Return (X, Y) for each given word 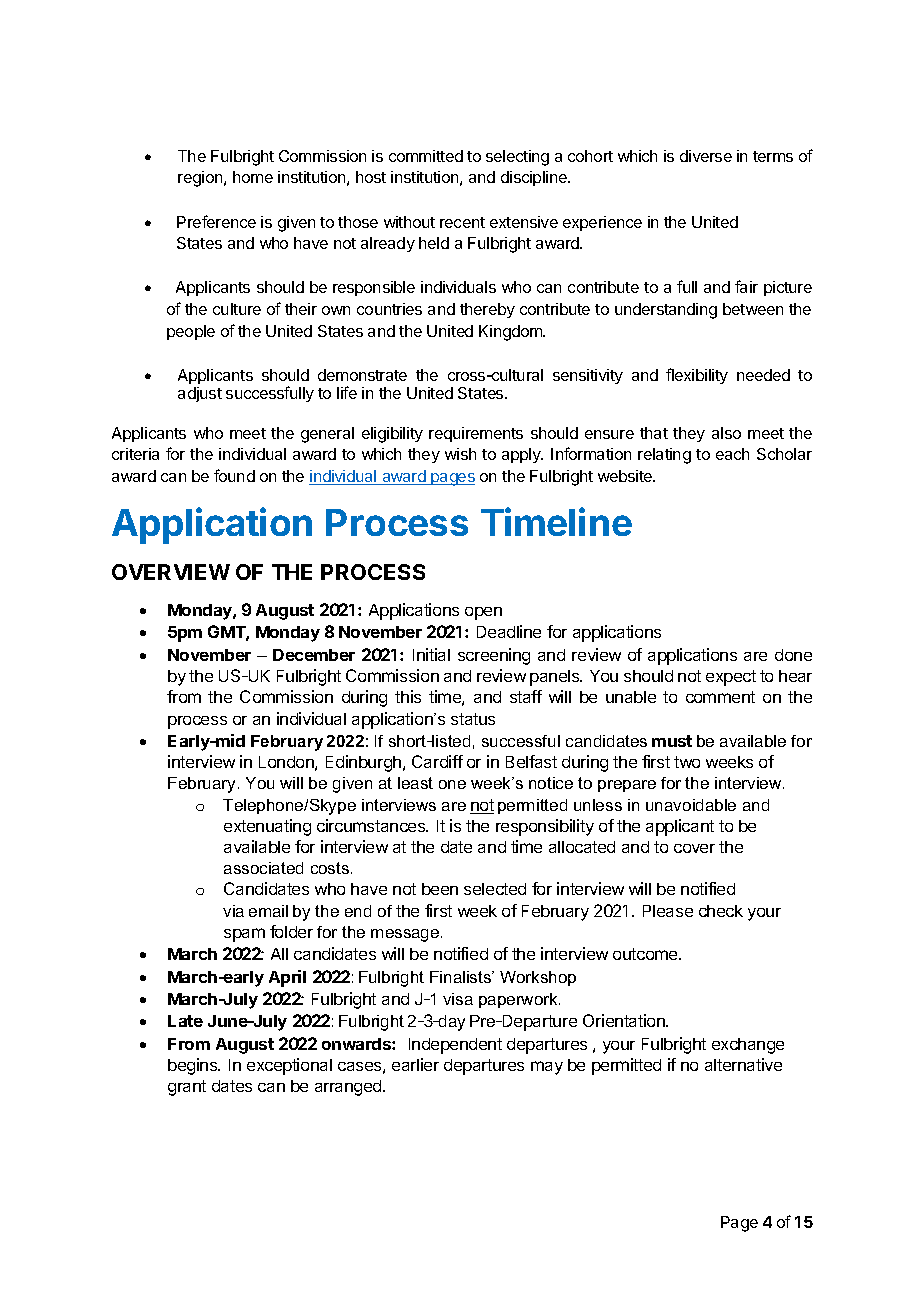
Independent (455, 1046)
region (201, 179)
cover (694, 848)
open (483, 613)
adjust (200, 394)
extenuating (267, 827)
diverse (706, 156)
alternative (743, 1064)
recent (462, 222)
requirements (476, 434)
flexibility (697, 376)
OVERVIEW (171, 572)
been (440, 889)
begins (194, 1066)
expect (731, 678)
